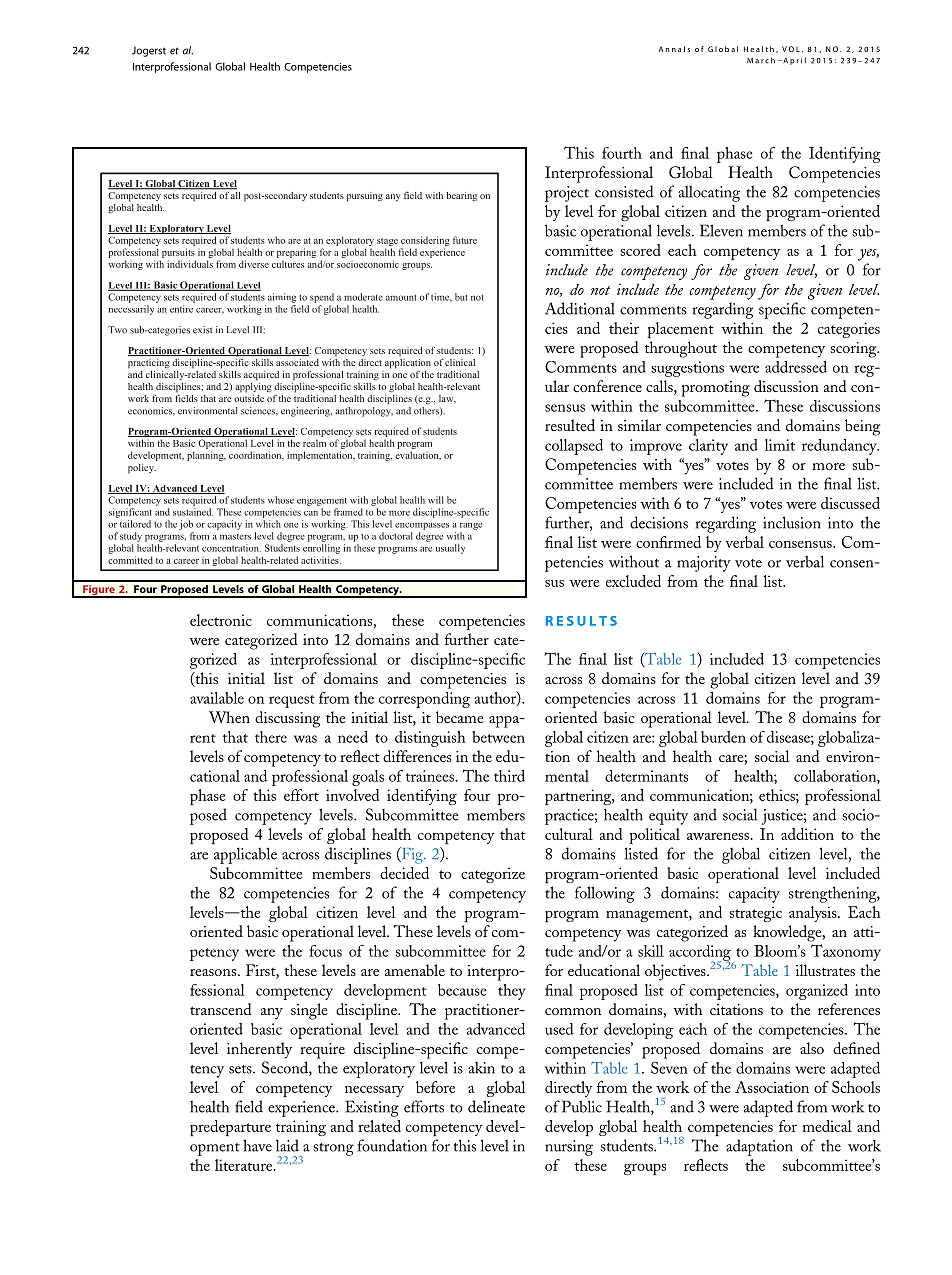  Describe the element at coordinates (287, 1145) in the document. I see `laid` at that location.
